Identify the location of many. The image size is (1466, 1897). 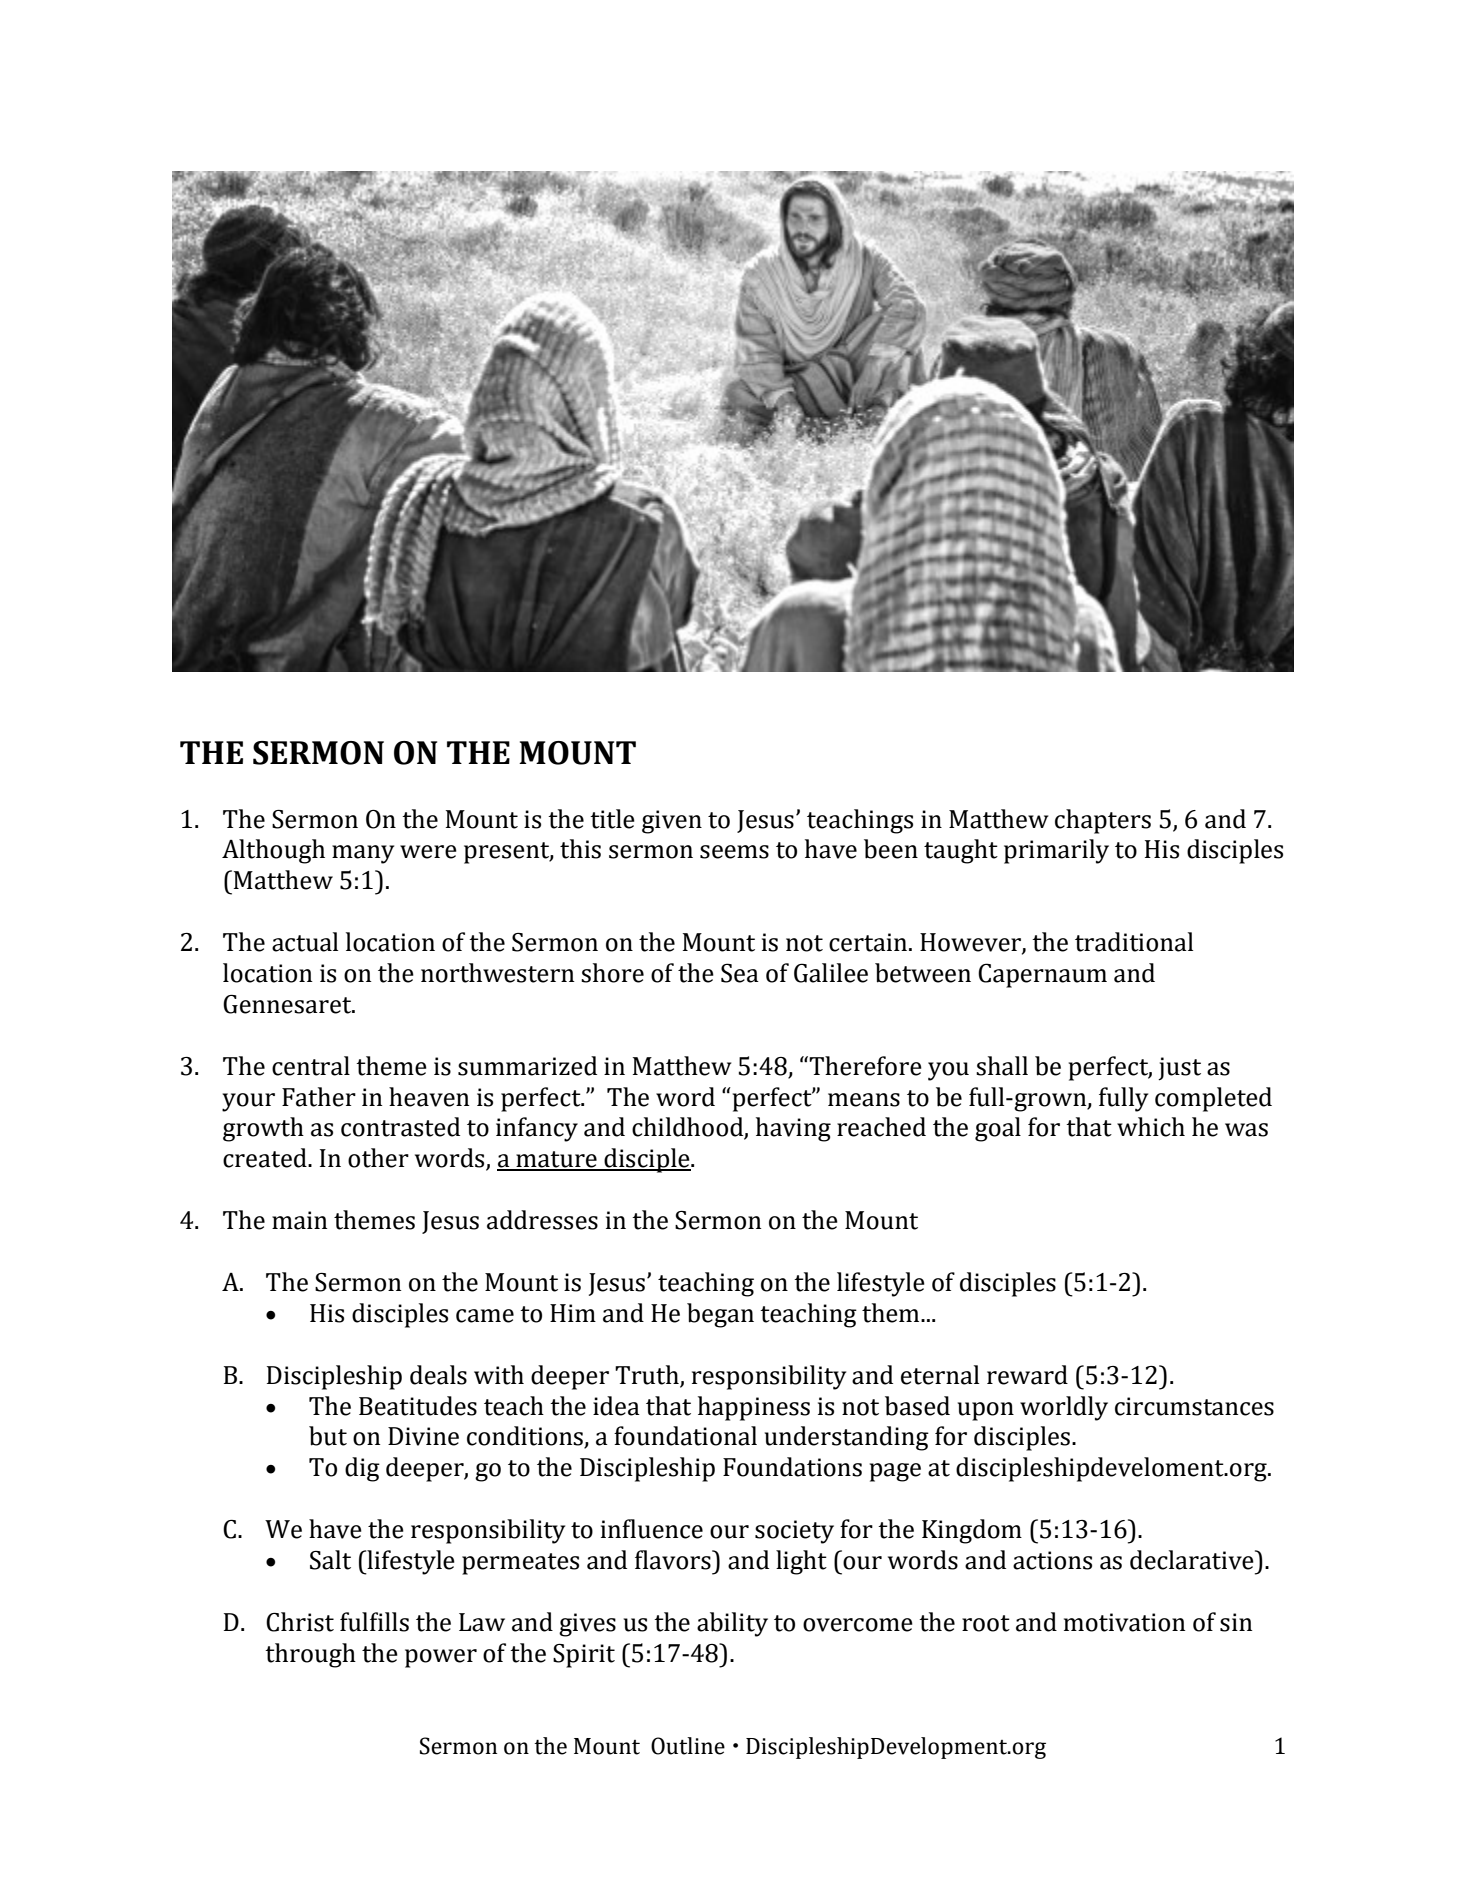
(363, 854).
